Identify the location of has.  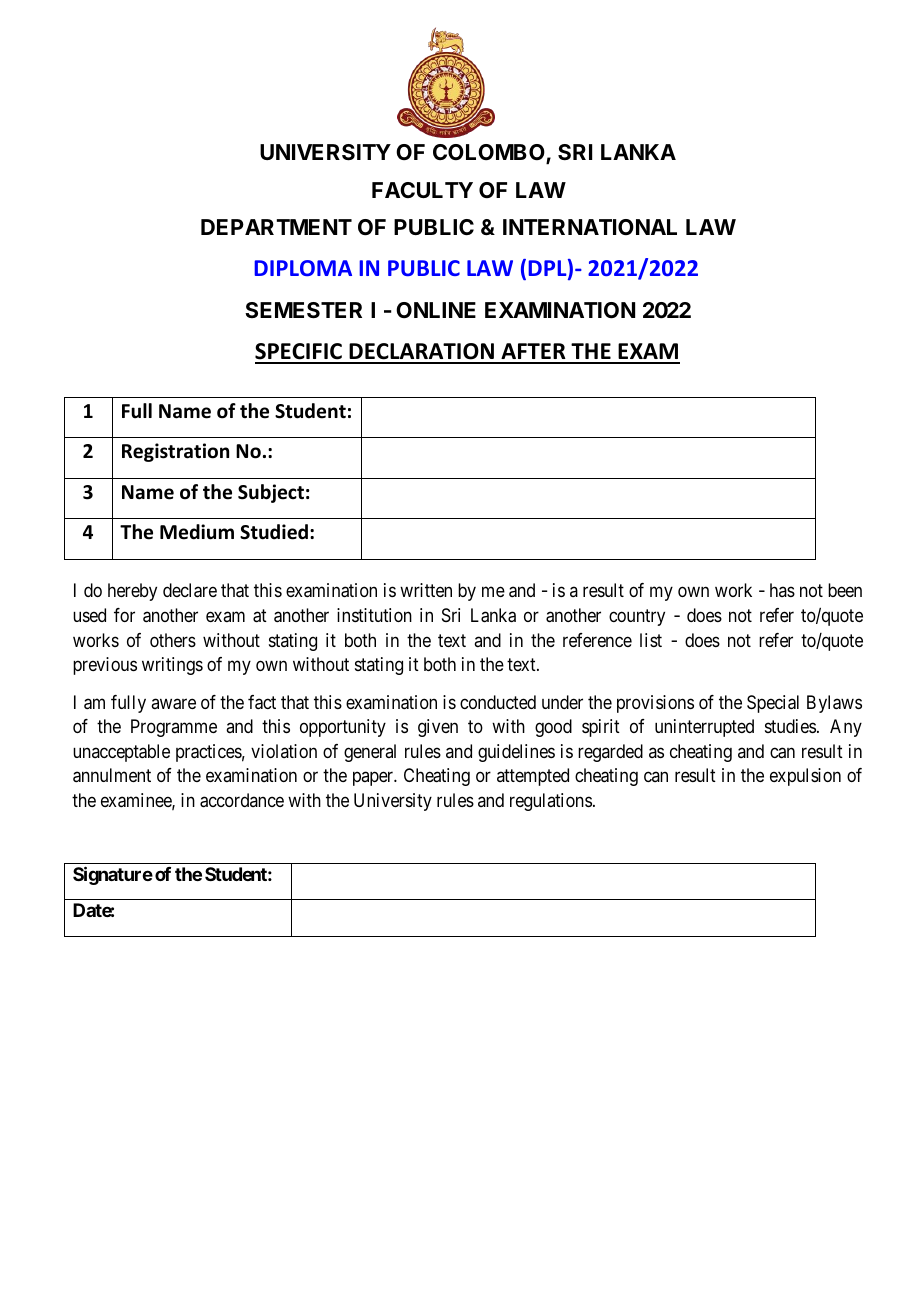
(782, 590).
